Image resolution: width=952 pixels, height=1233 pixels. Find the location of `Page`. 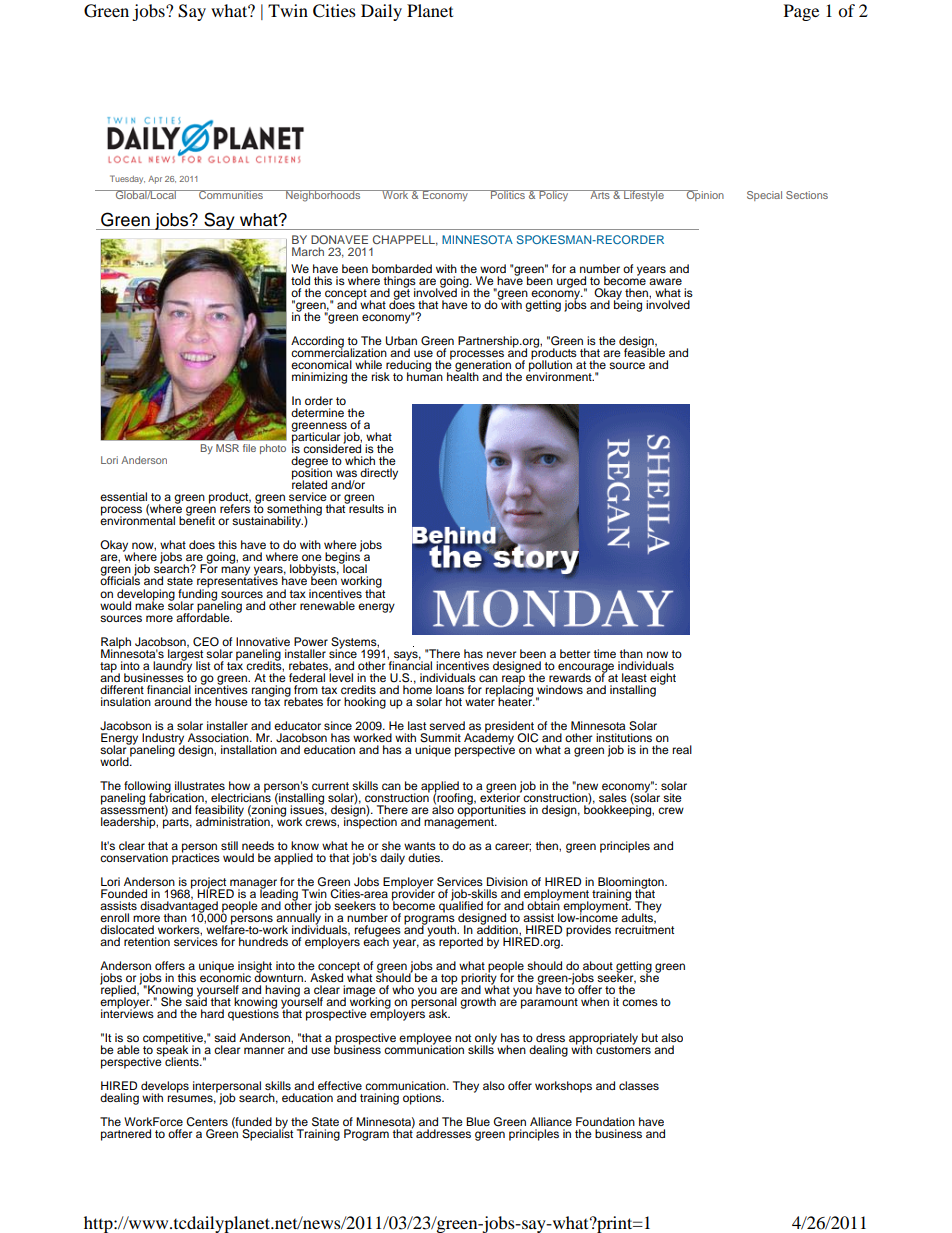

Page is located at coordinates (801, 12).
